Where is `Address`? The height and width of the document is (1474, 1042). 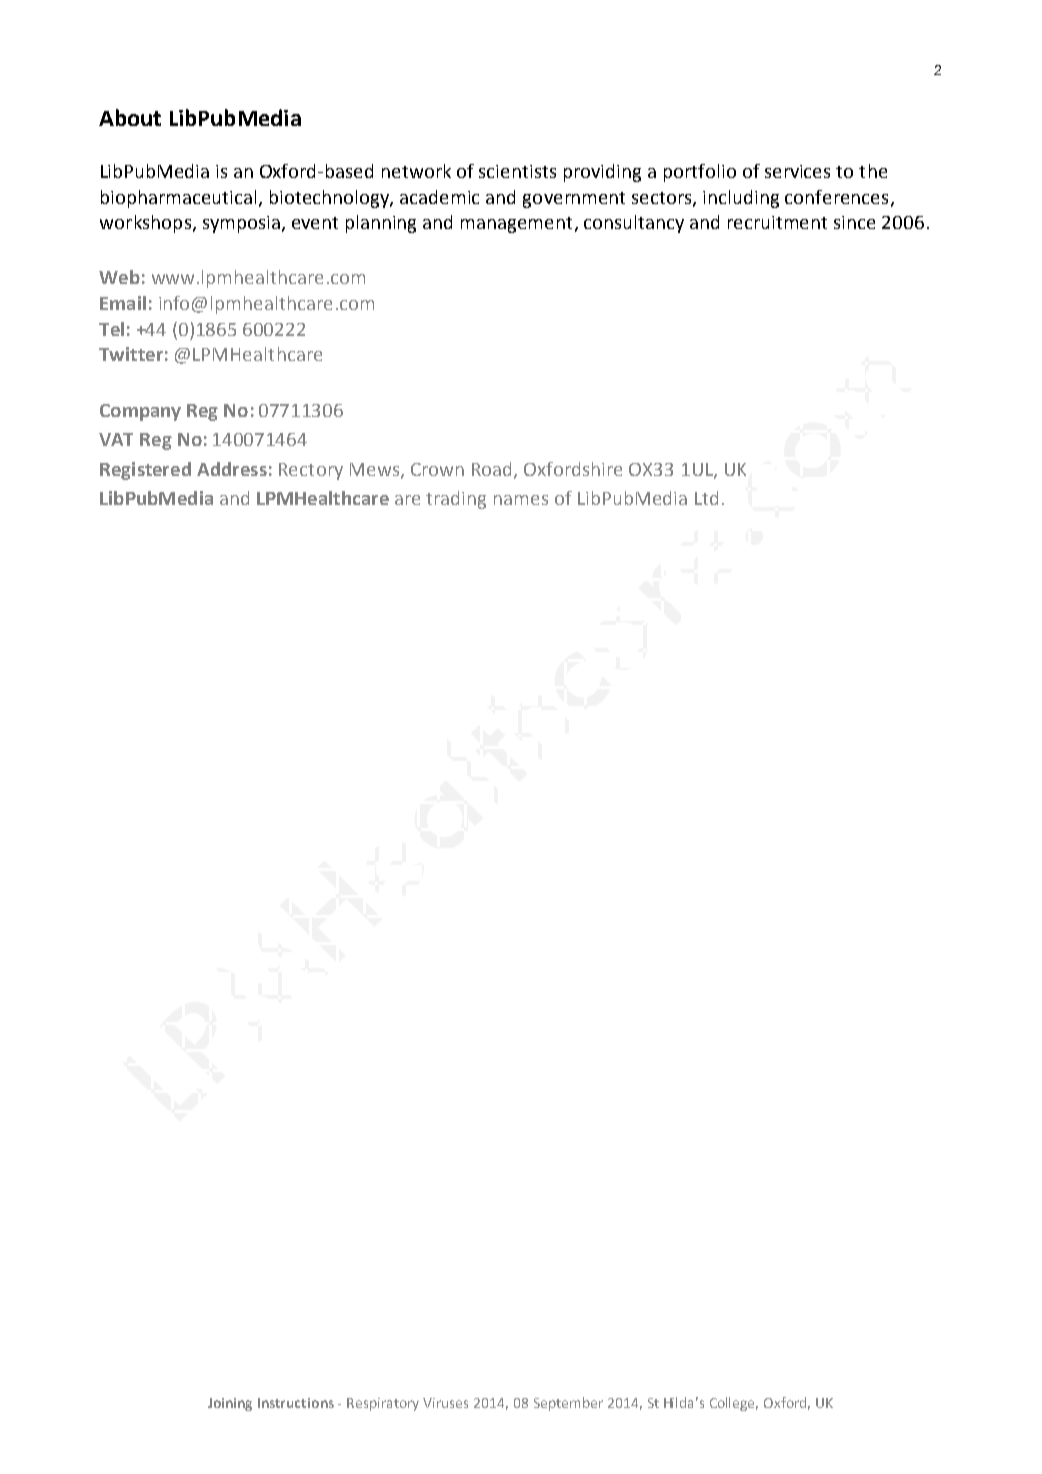 Address is located at coordinates (232, 469).
